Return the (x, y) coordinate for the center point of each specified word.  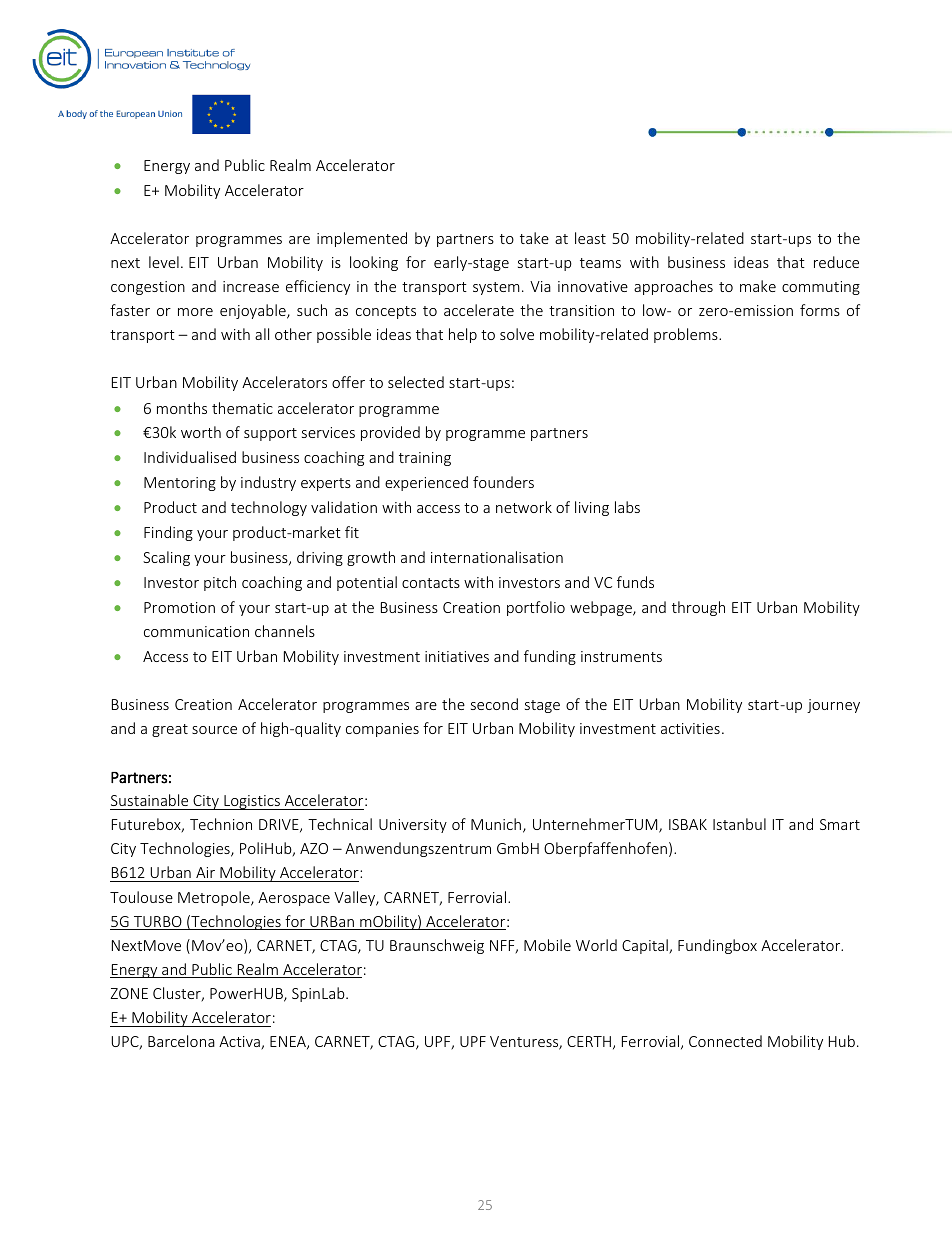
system (496, 288)
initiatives (457, 656)
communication (196, 631)
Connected (725, 1041)
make (758, 286)
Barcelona (181, 1041)
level (164, 262)
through (698, 608)
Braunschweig (437, 946)
